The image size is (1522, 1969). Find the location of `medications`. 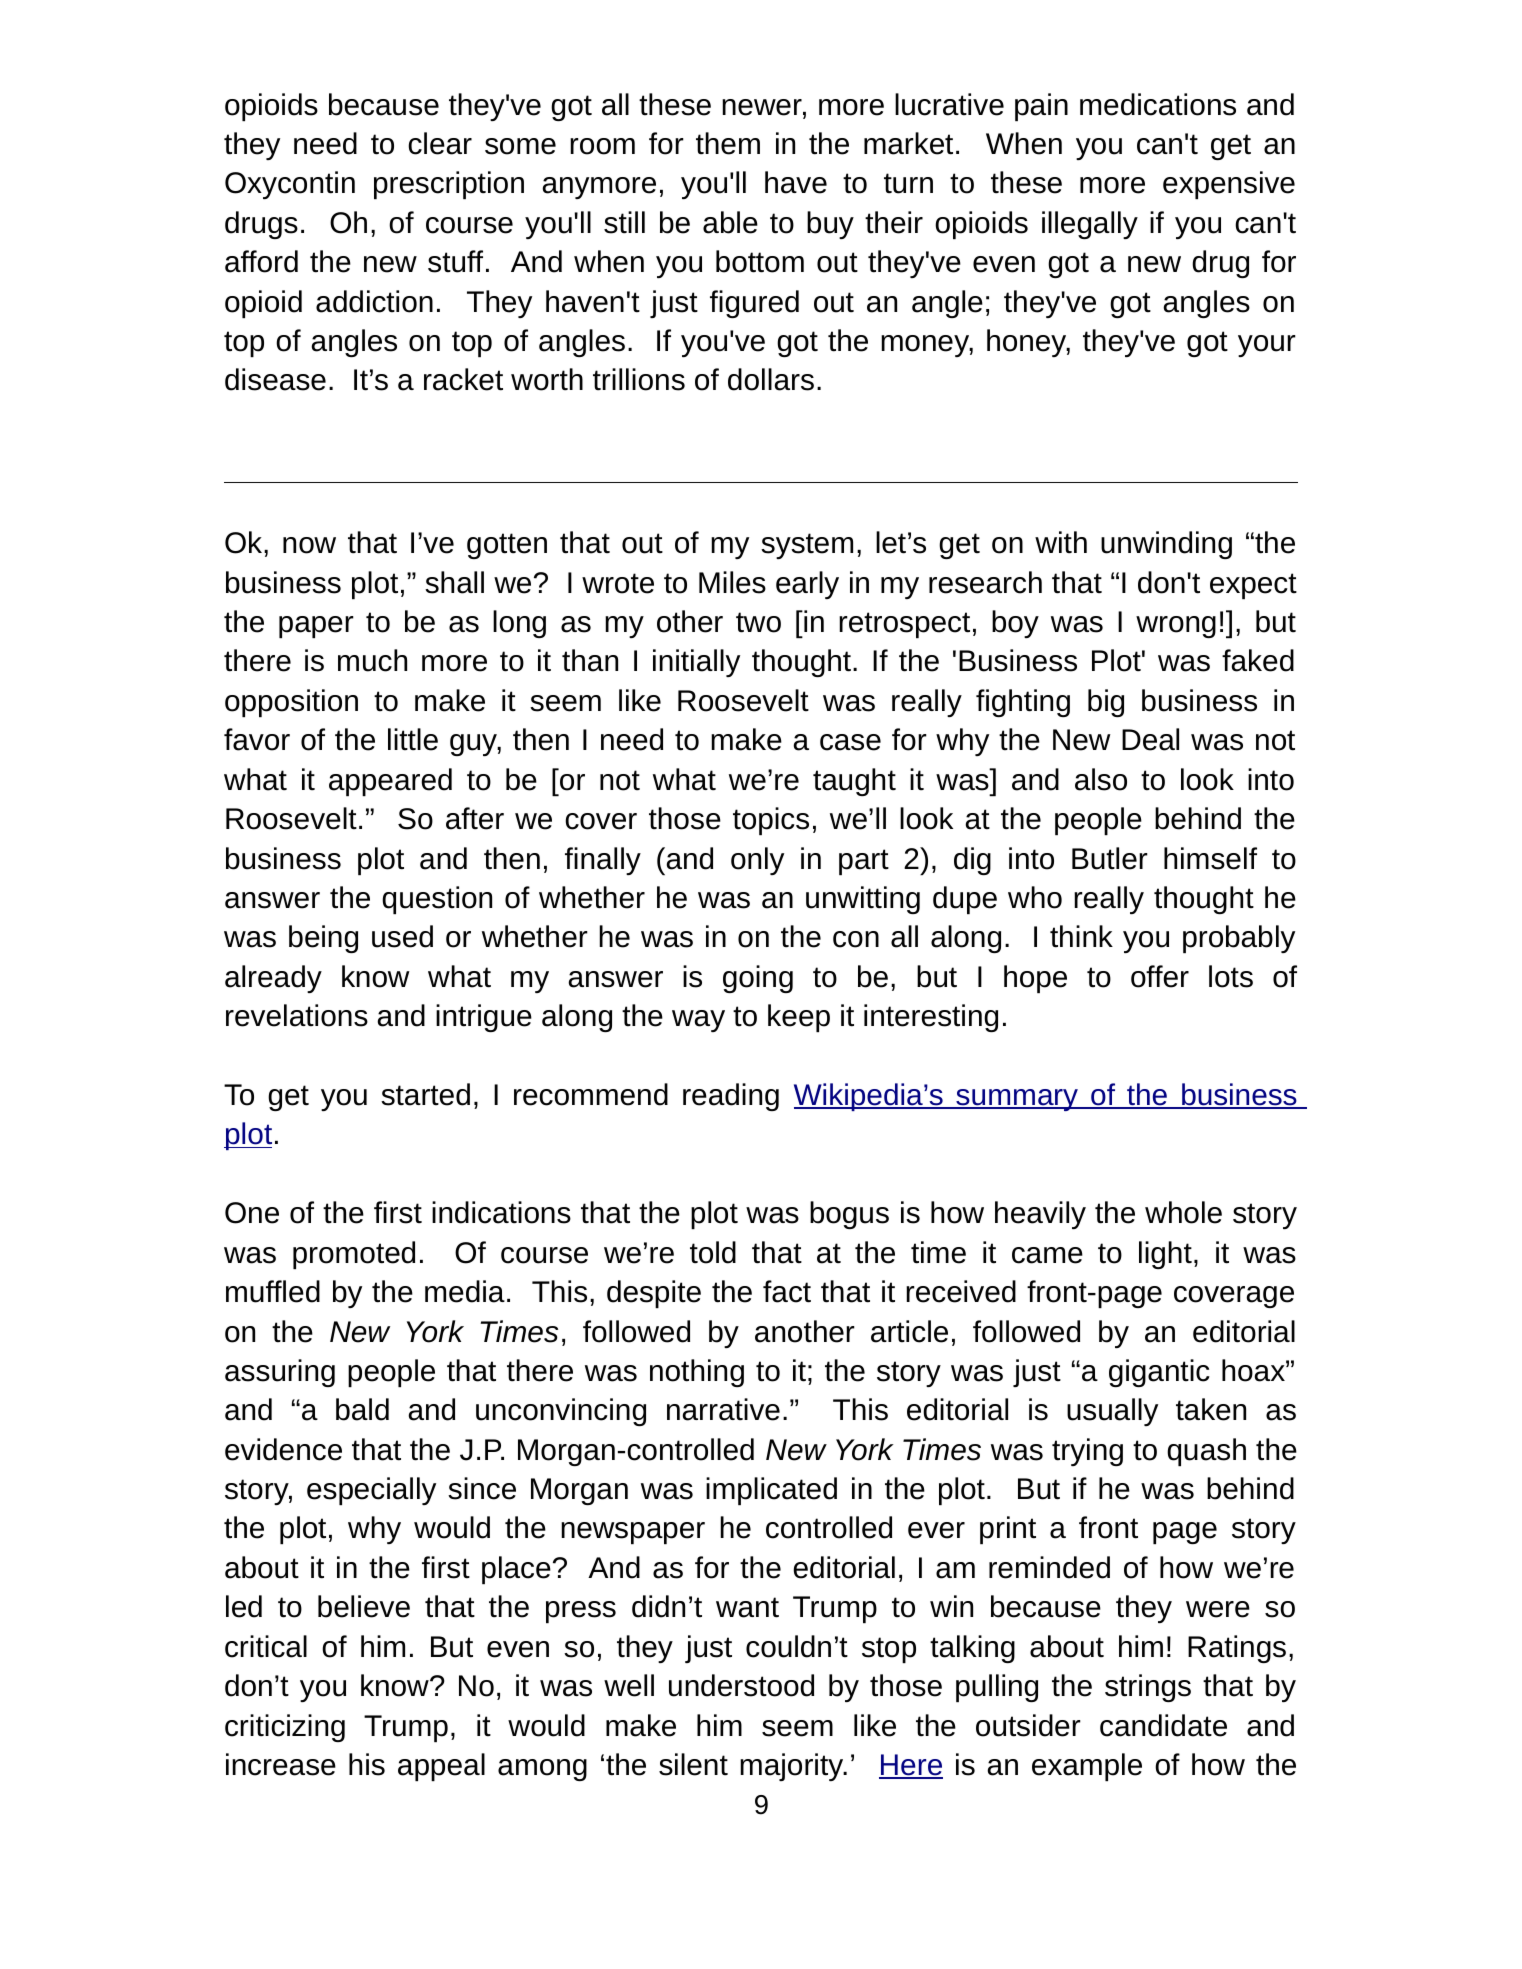

medications is located at coordinates (1158, 104).
